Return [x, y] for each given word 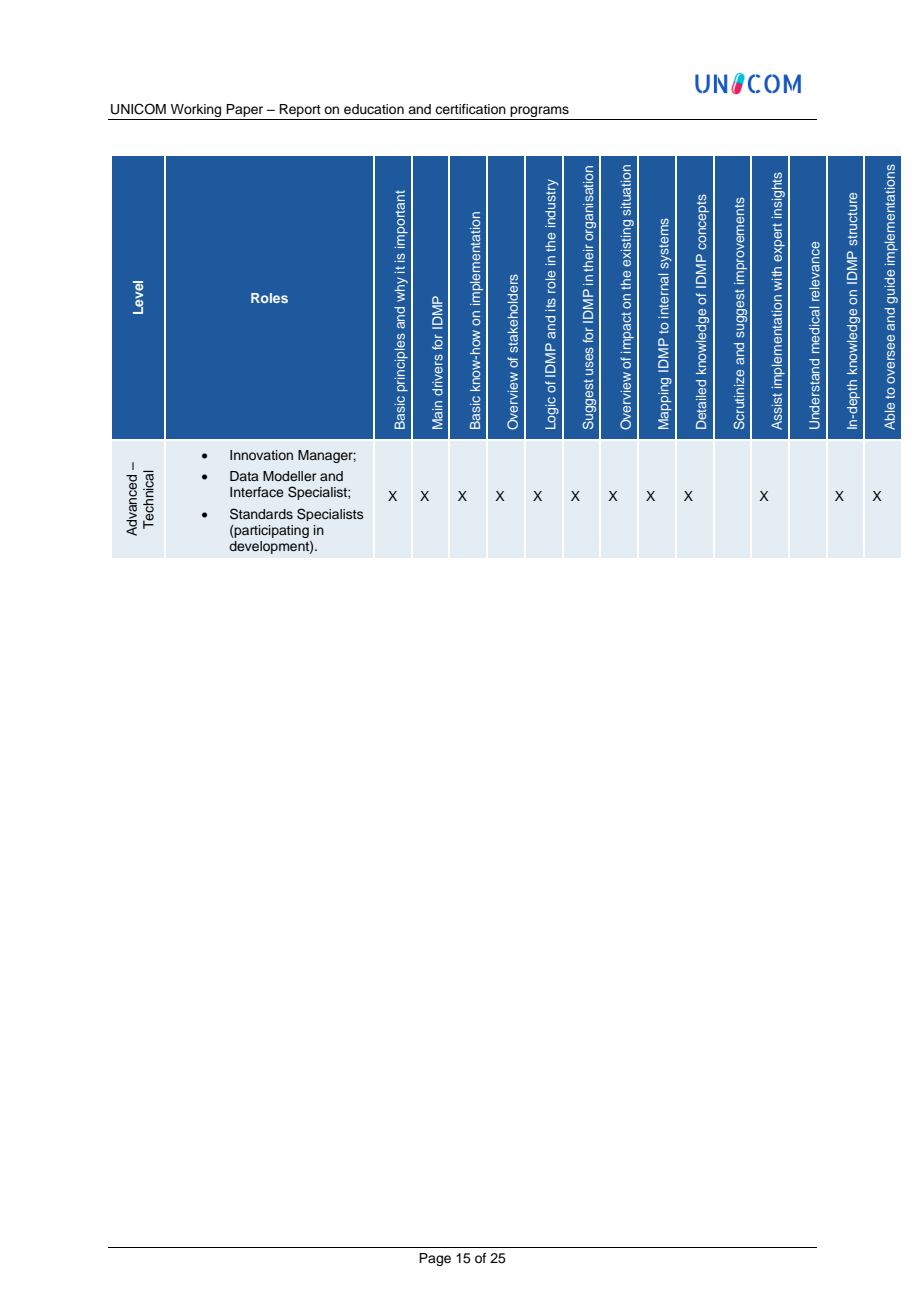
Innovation [261, 455]
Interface [257, 492]
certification [470, 109]
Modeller [289, 476]
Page [435, 1259]
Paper [245, 112]
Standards [261, 514]
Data [244, 476]
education [374, 109]
